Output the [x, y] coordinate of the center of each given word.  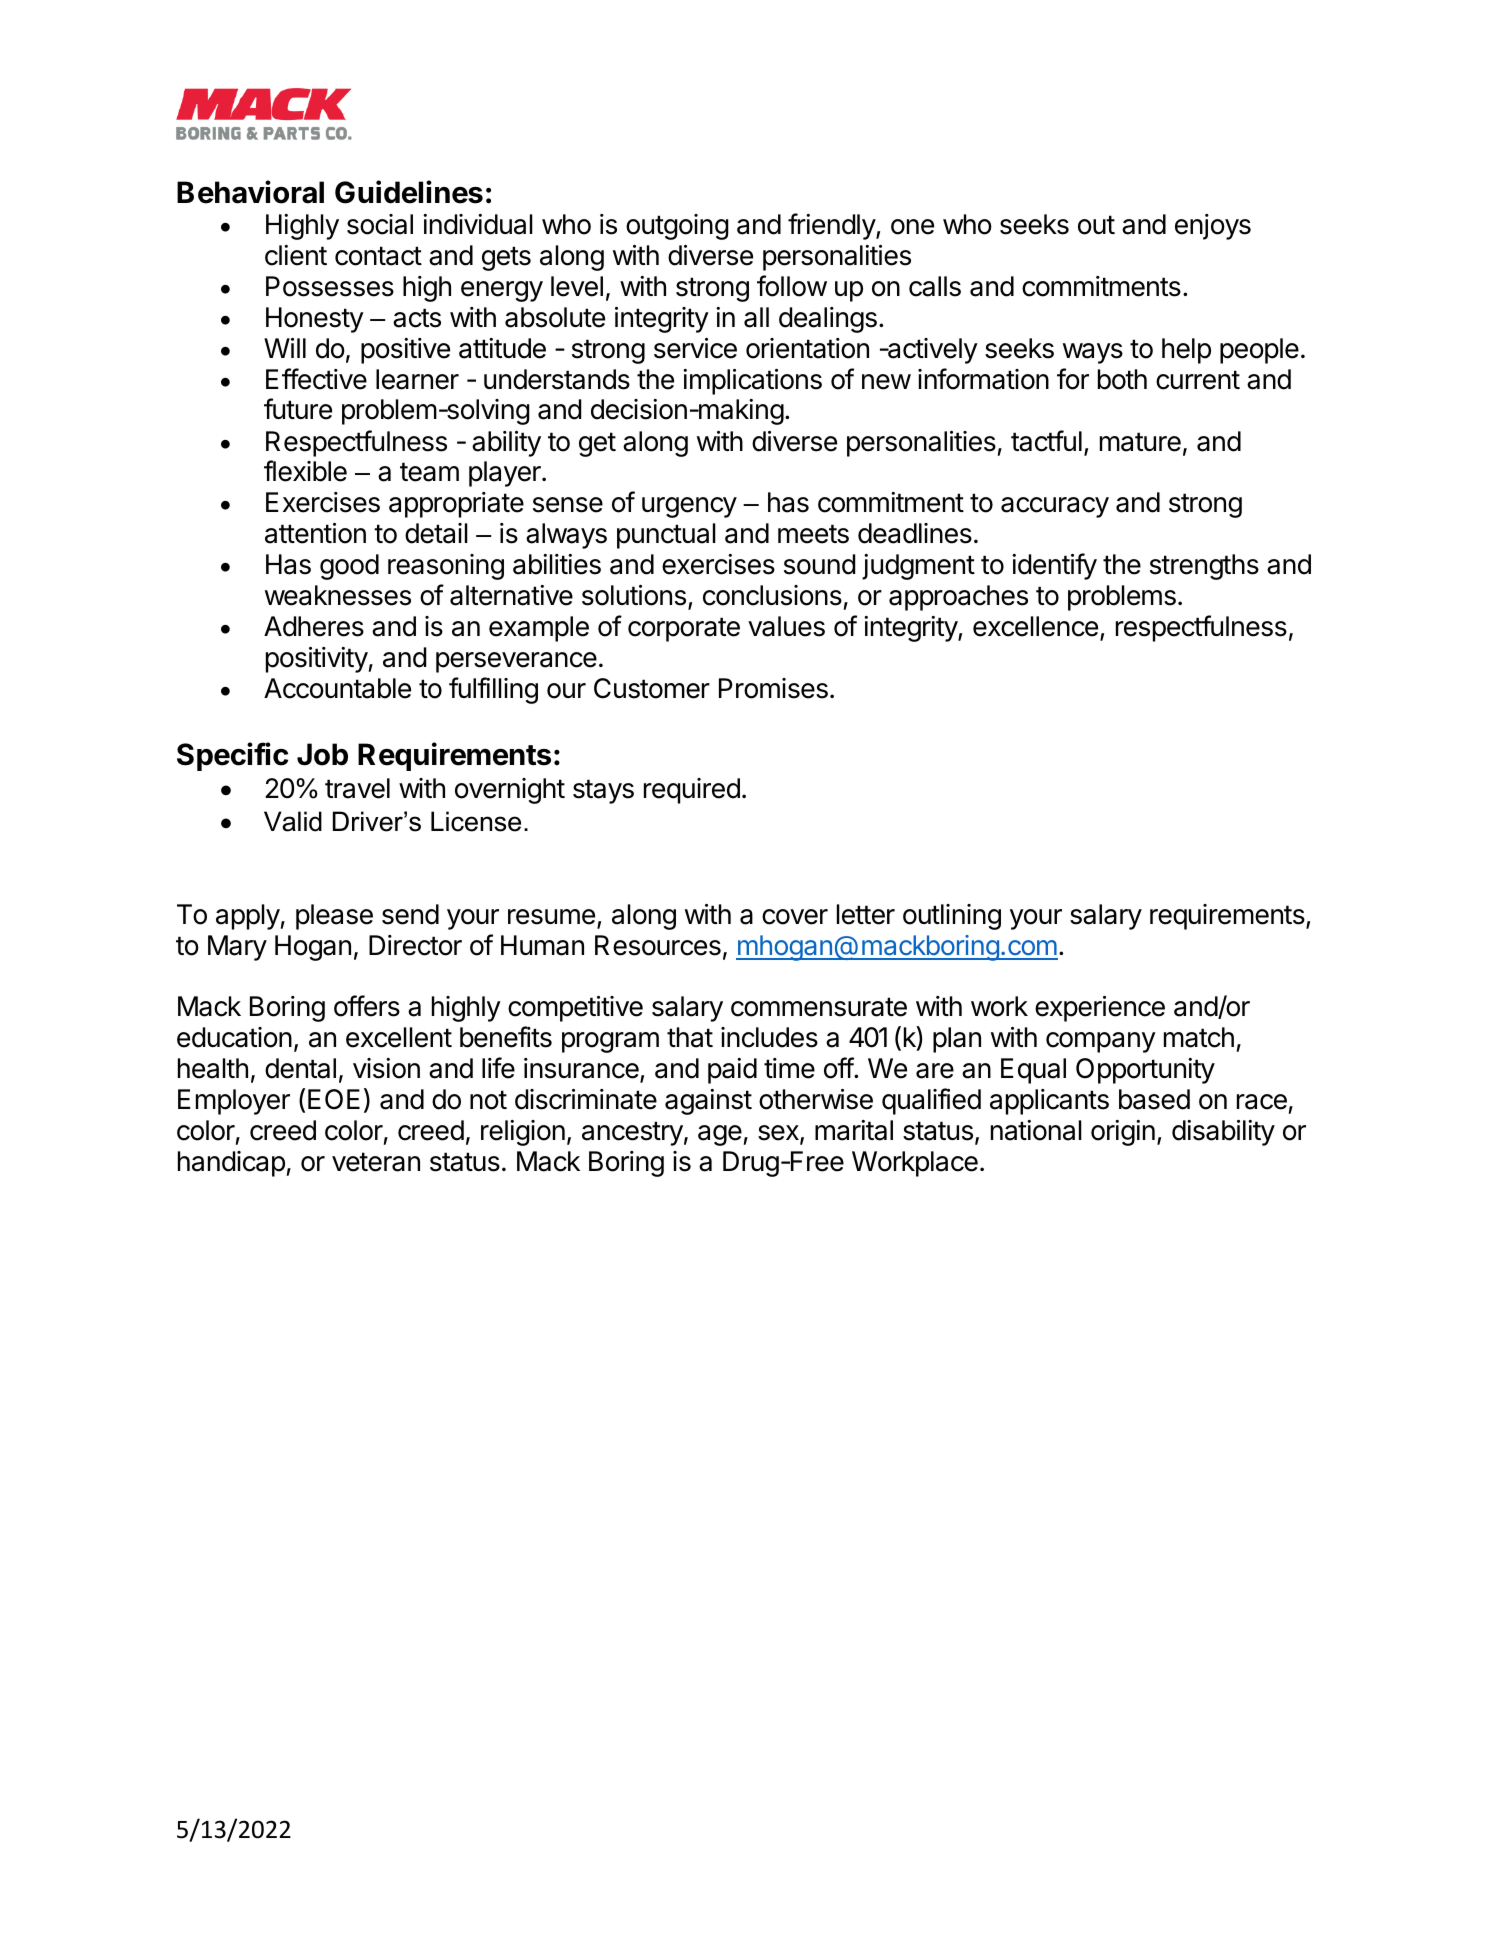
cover [795, 917]
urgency [689, 507]
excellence [1035, 626]
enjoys [1213, 227]
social [380, 224]
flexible [305, 471]
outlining [952, 917]
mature [1140, 442]
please [334, 917]
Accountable [337, 688]
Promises [773, 688]
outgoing [677, 227]
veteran [376, 1162]
